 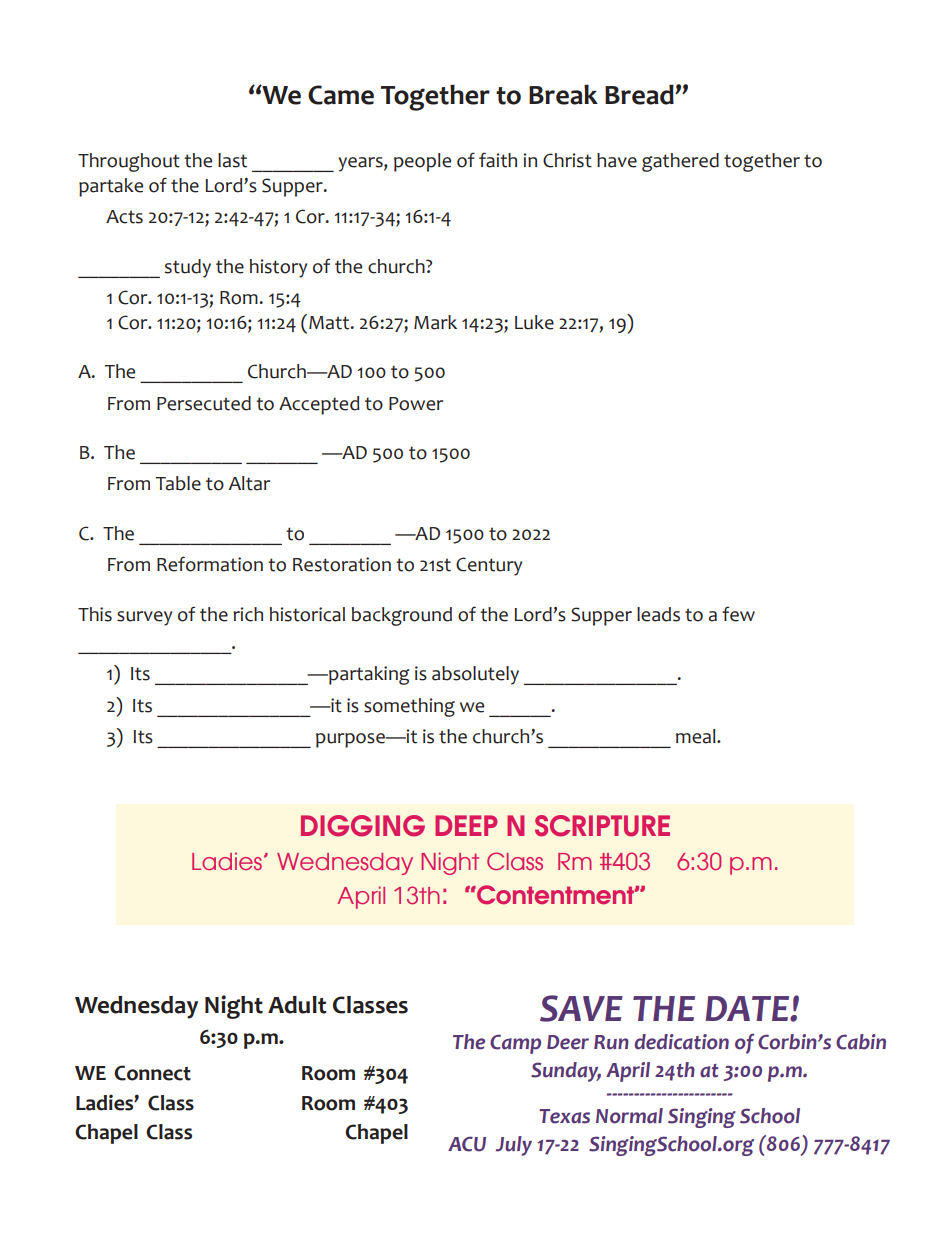 What do you see at coordinates (489, 566) in the screenshot?
I see `Century` at bounding box center [489, 566].
